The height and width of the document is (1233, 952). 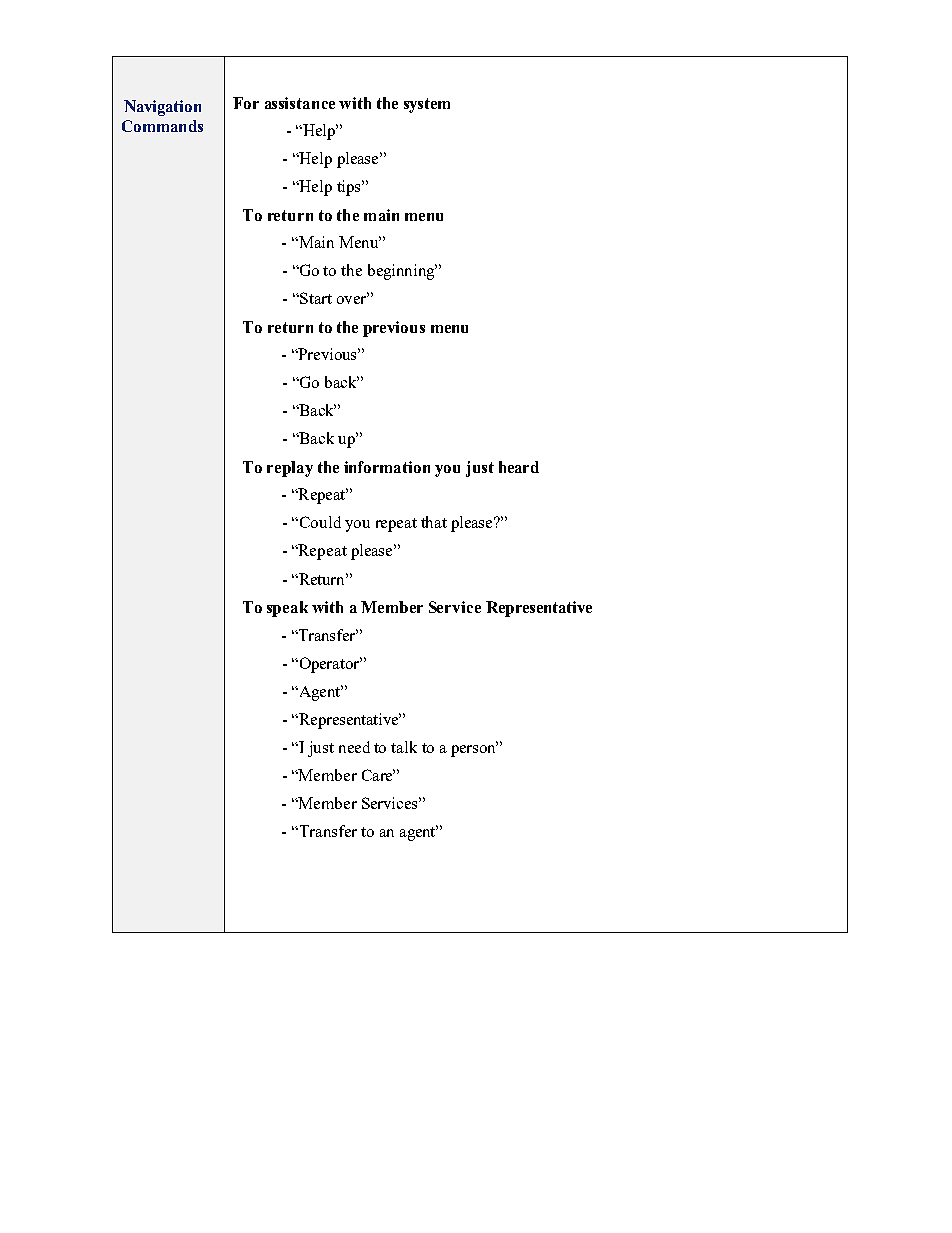 What do you see at coordinates (162, 126) in the document?
I see `Commands` at bounding box center [162, 126].
